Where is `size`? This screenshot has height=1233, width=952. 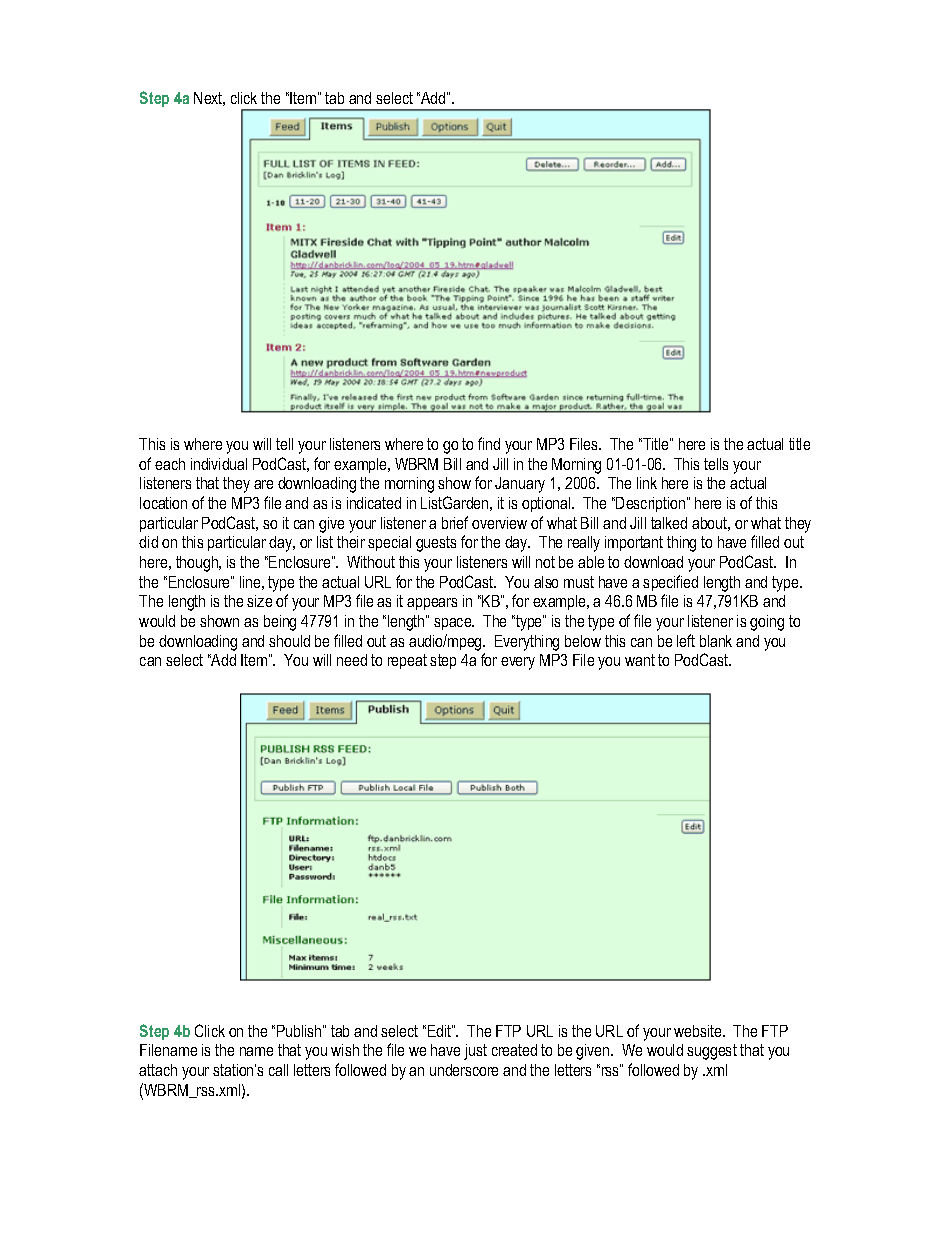
size is located at coordinates (259, 601).
